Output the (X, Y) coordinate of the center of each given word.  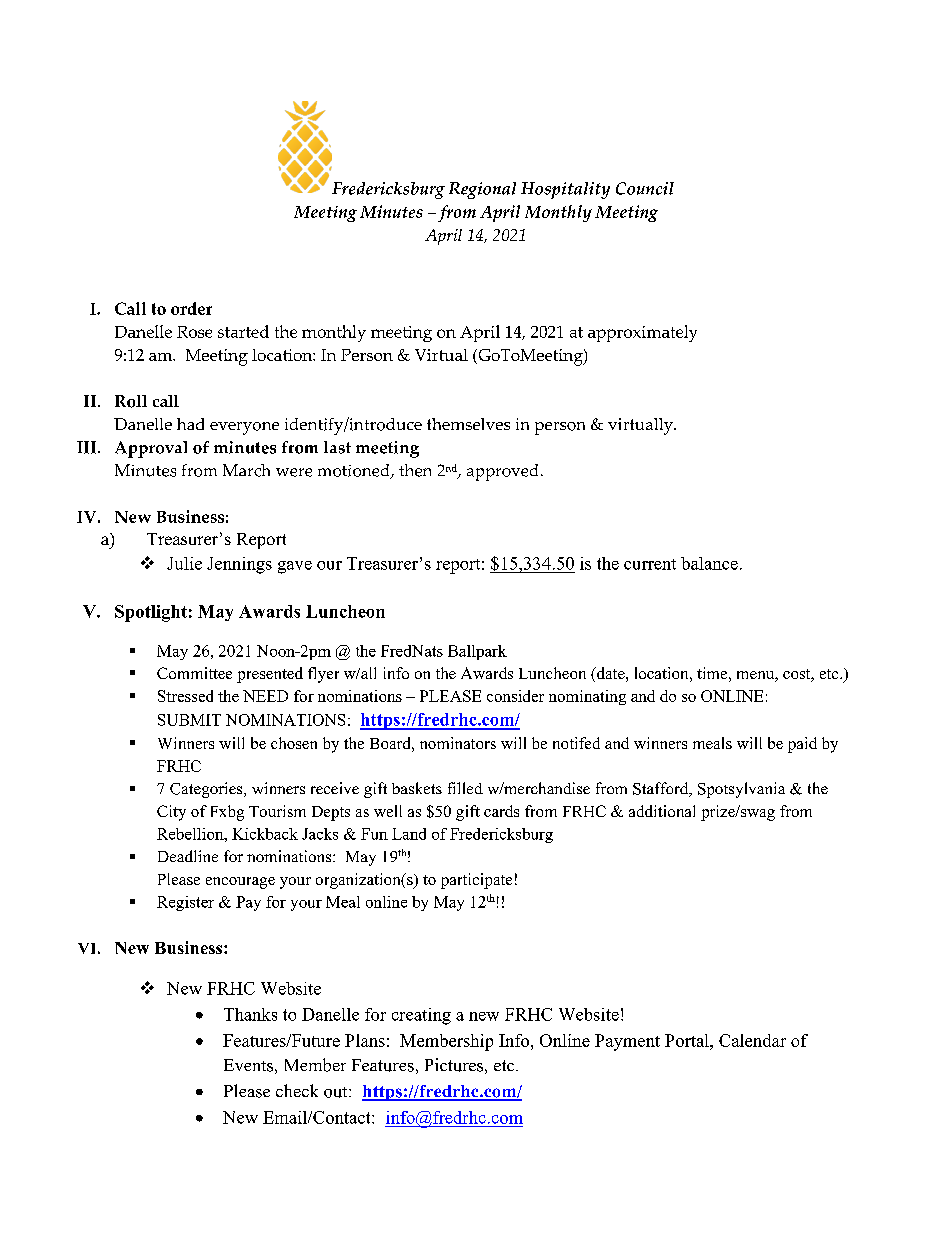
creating (421, 1016)
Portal (688, 1040)
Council (645, 188)
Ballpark (477, 652)
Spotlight (151, 613)
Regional (482, 190)
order (191, 308)
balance (709, 563)
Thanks (250, 1014)
